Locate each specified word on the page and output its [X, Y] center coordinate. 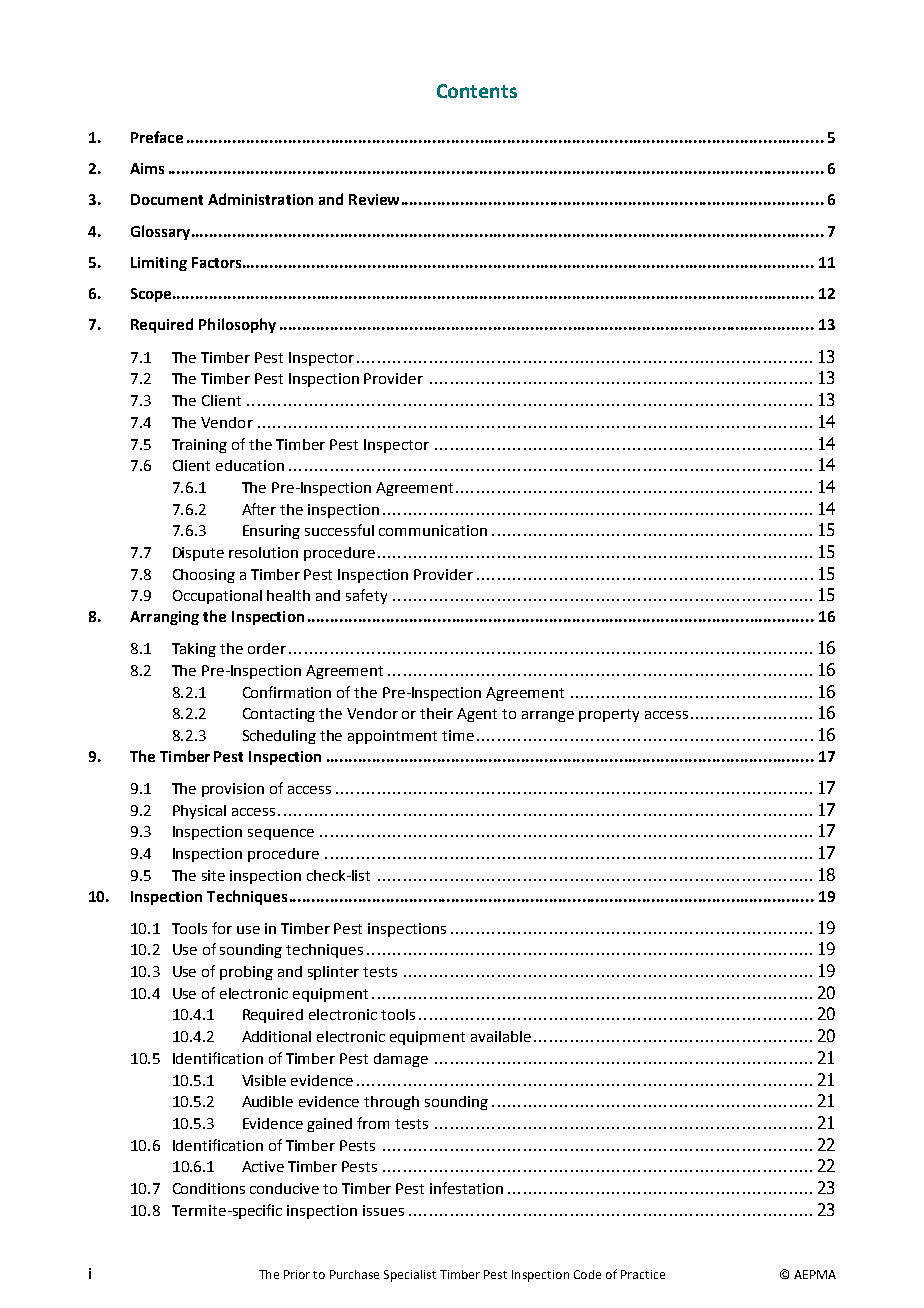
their [436, 713]
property [609, 715]
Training [199, 446]
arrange [548, 716]
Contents [477, 91]
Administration [260, 199]
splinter [333, 973]
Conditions [209, 1188]
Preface [157, 137]
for [222, 928]
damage [401, 1060]
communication [433, 530]
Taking [194, 650]
